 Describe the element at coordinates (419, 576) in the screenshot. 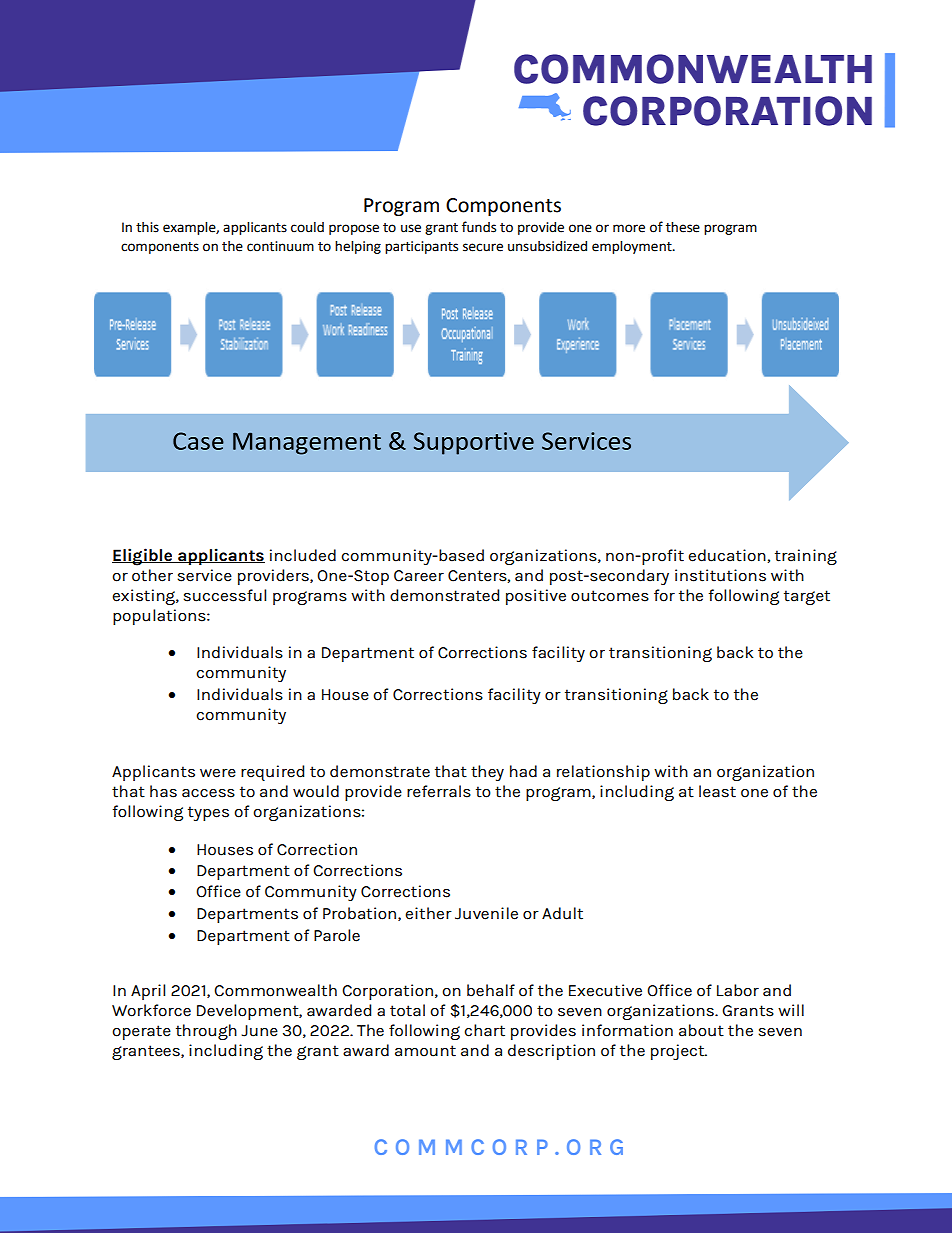

I see `Career` at that location.
